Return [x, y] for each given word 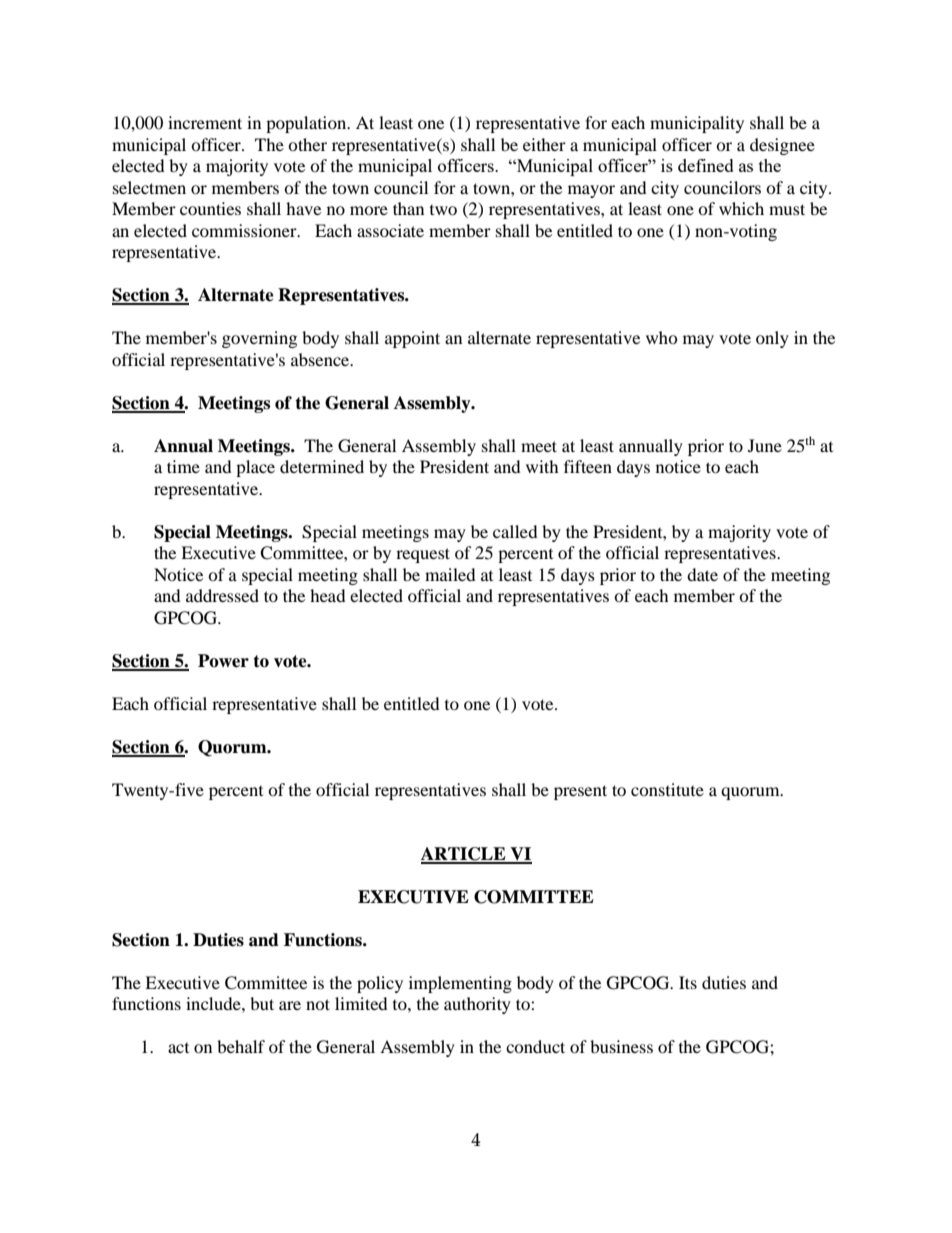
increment [205, 122]
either [544, 144]
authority [477, 1005]
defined [706, 165]
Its [688, 982]
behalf [241, 1046]
